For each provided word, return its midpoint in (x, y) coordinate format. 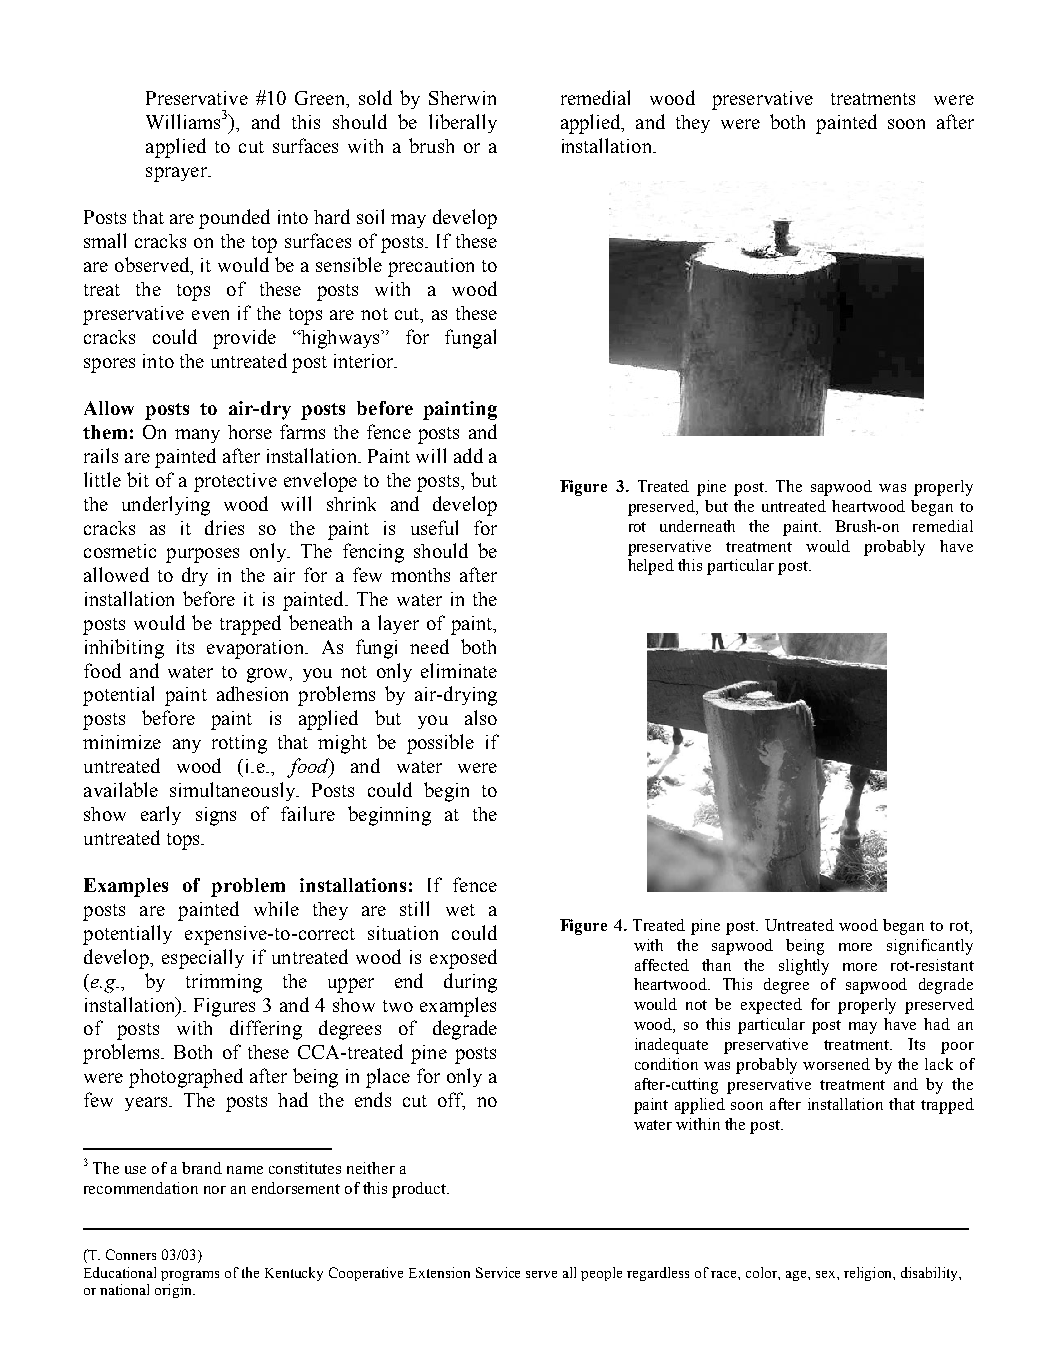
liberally (463, 123)
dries (224, 527)
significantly (930, 947)
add (468, 455)
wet (460, 910)
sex (827, 1274)
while (276, 908)
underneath (697, 526)
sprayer (177, 174)
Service (498, 1272)
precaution (431, 267)
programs (190, 1276)
